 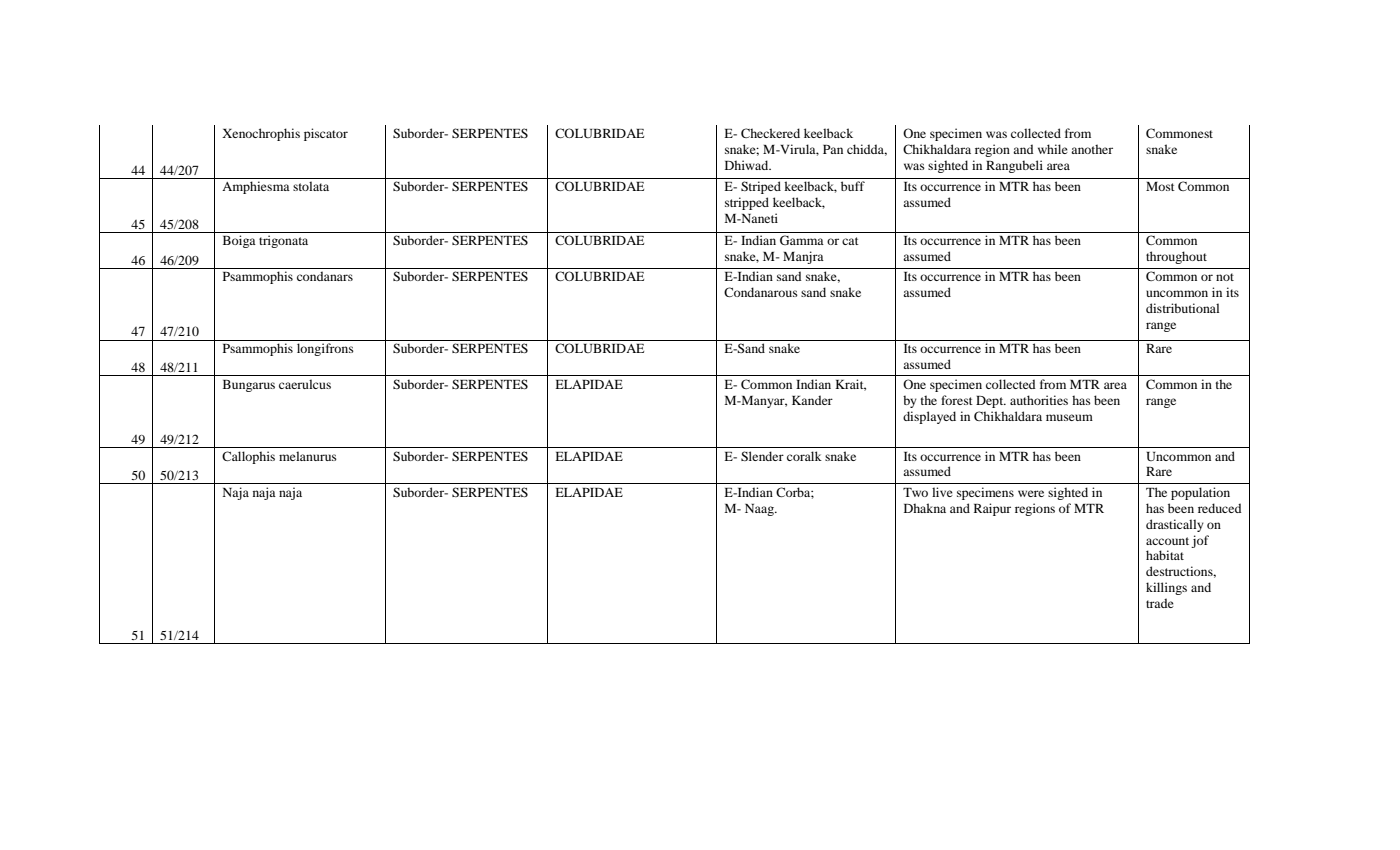 I want to click on Pan, so click(x=833, y=149).
